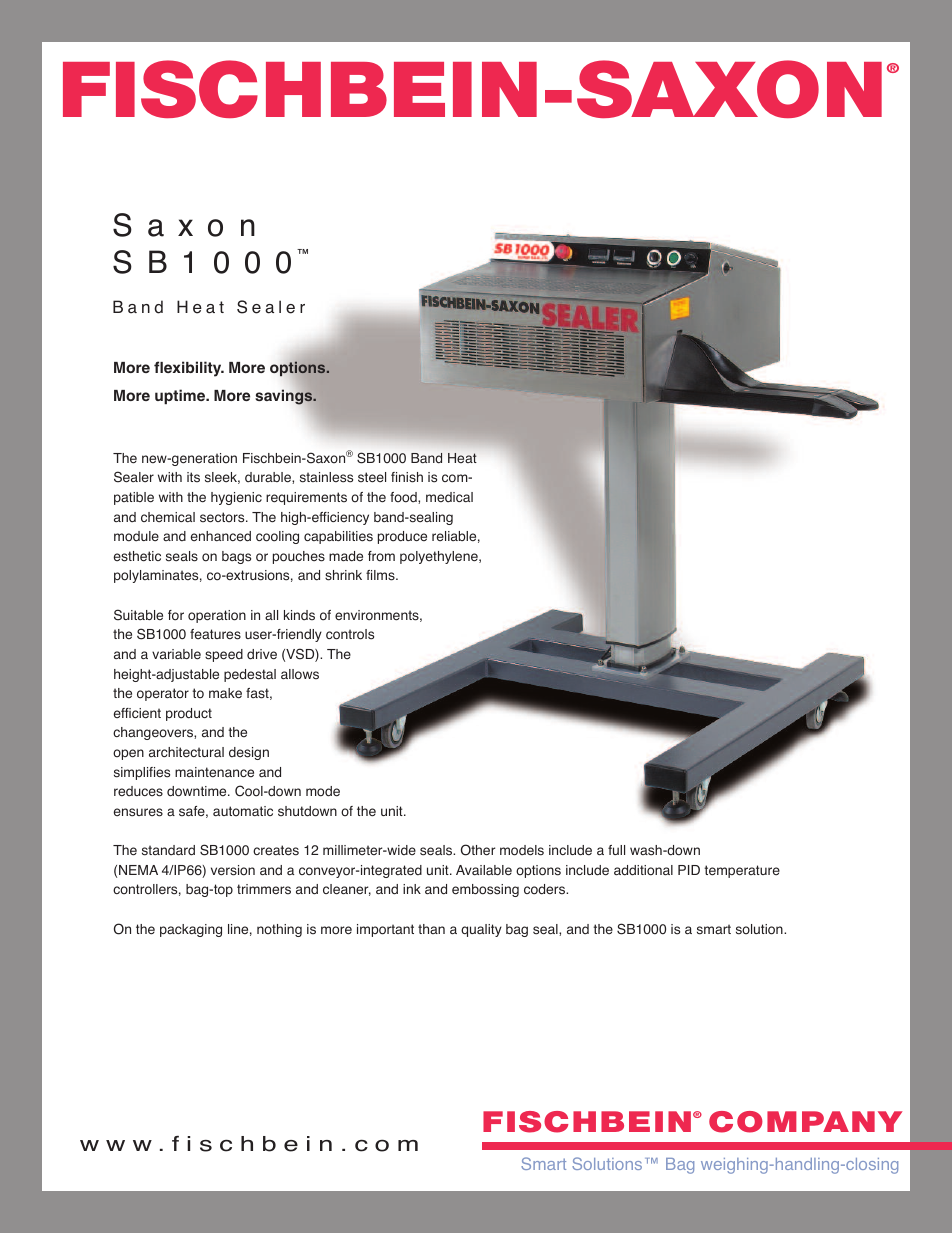  What do you see at coordinates (407, 477) in the screenshot?
I see `finish` at bounding box center [407, 477].
